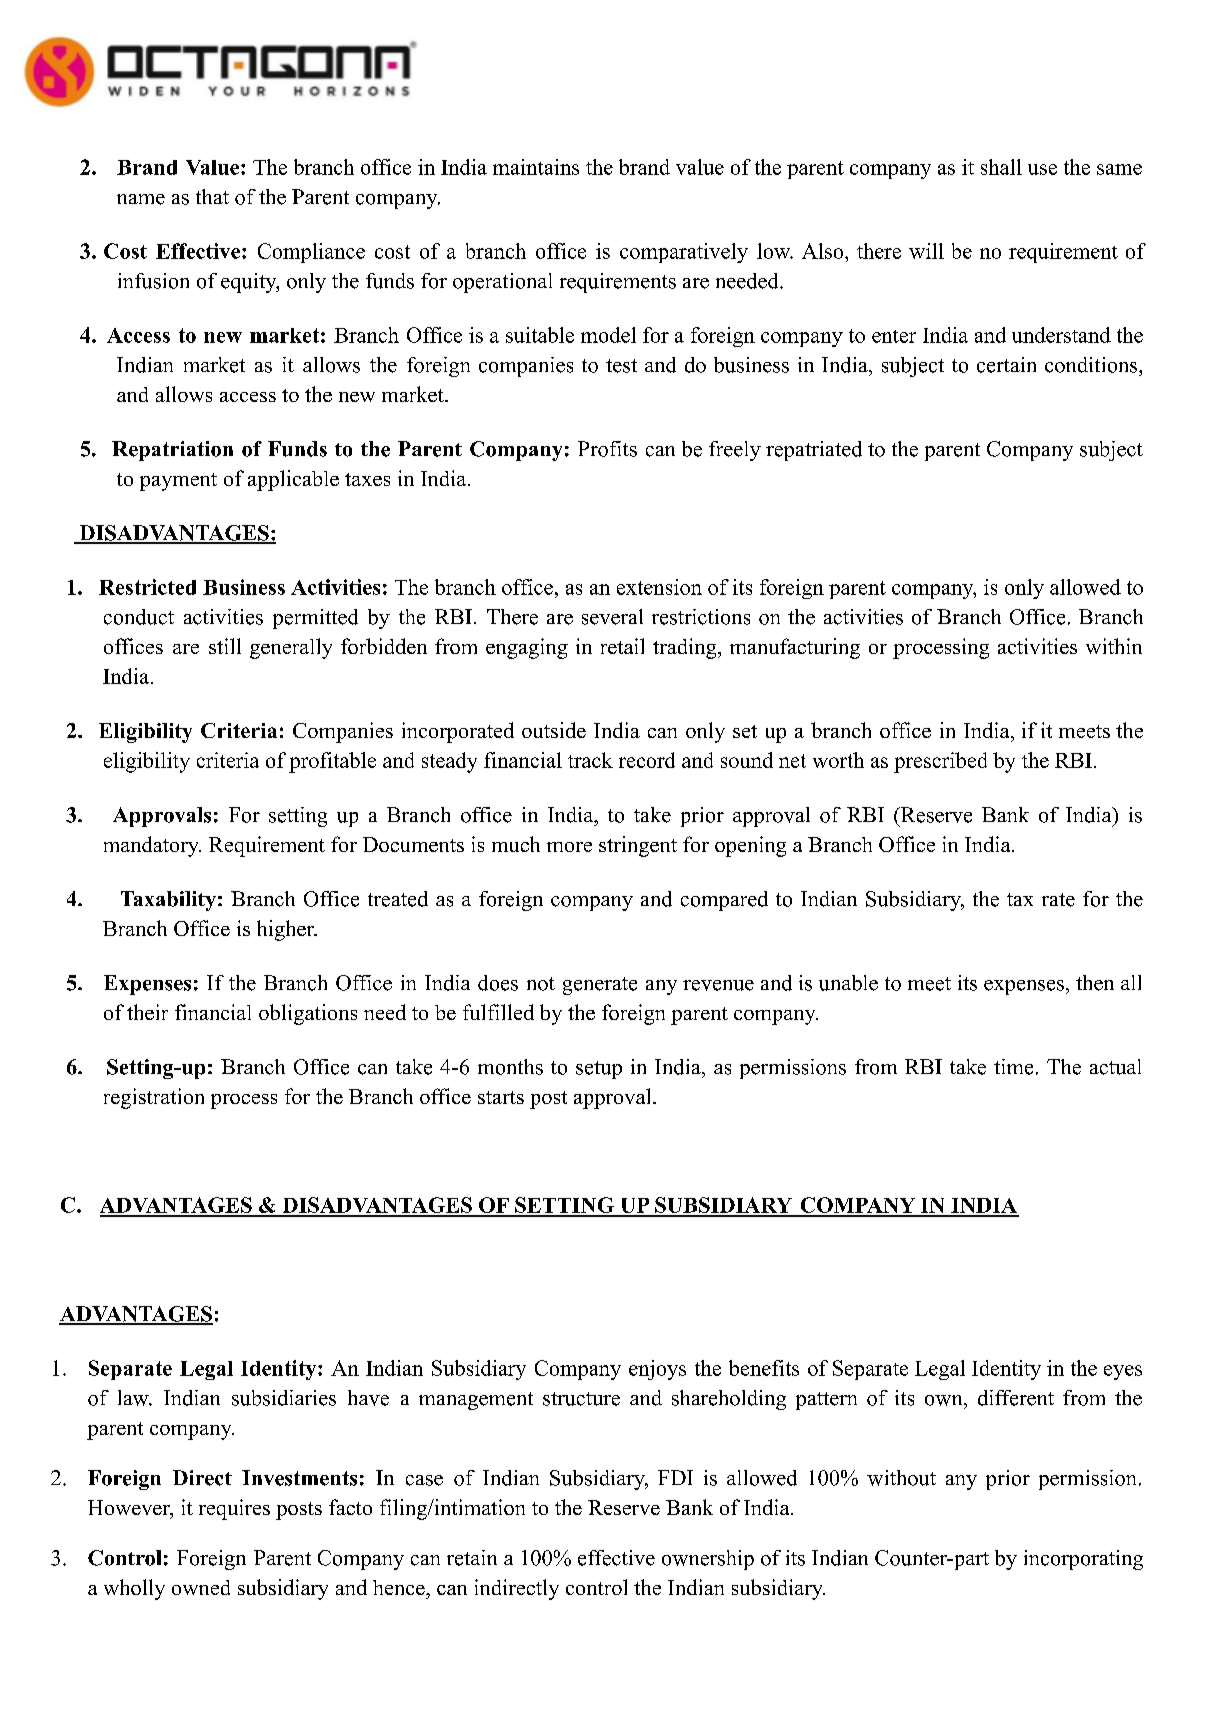 The width and height of the screenshot is (1219, 1722). What do you see at coordinates (154, 1098) in the screenshot?
I see `registration` at bounding box center [154, 1098].
